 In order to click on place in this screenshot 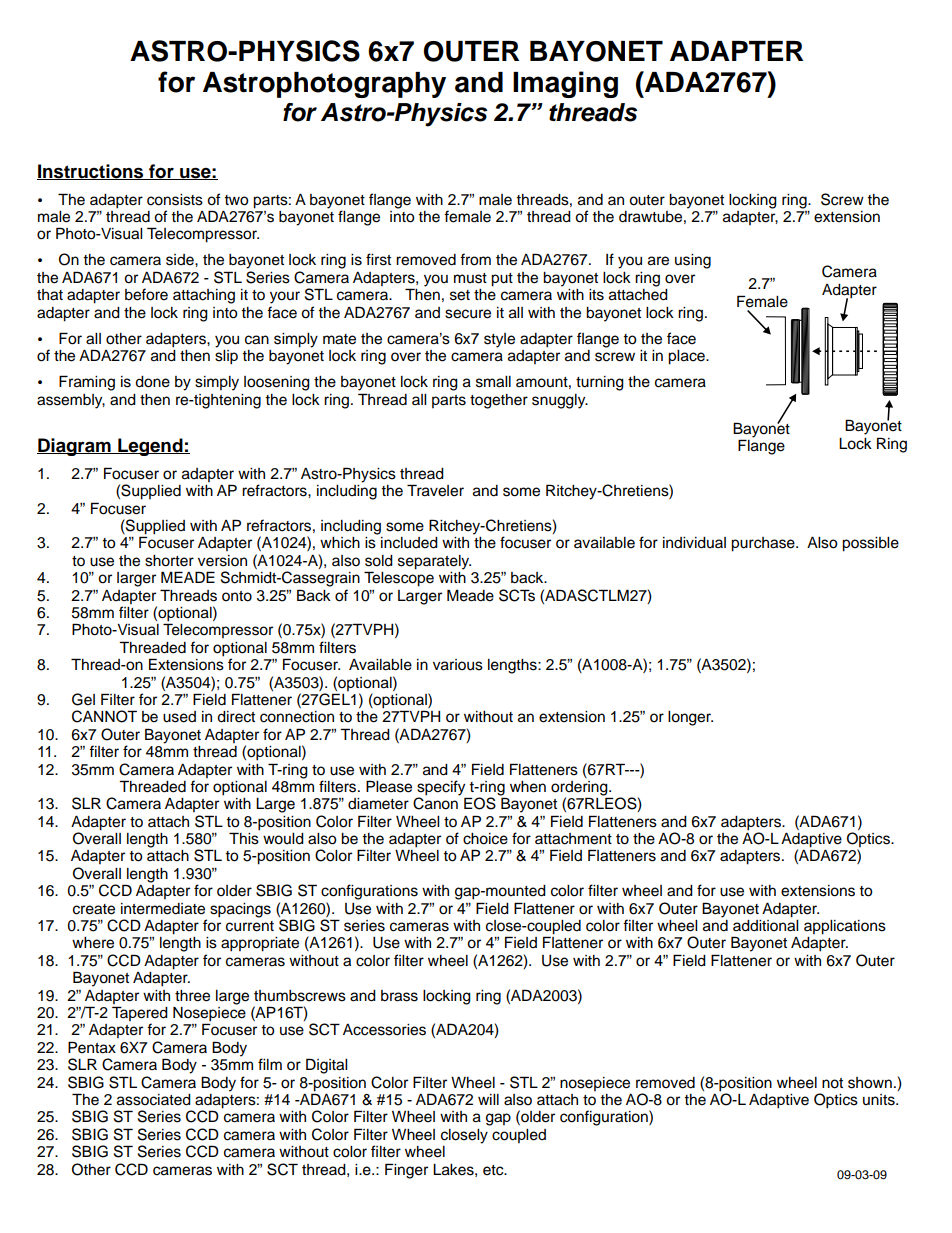, I will do `click(687, 357)`.
